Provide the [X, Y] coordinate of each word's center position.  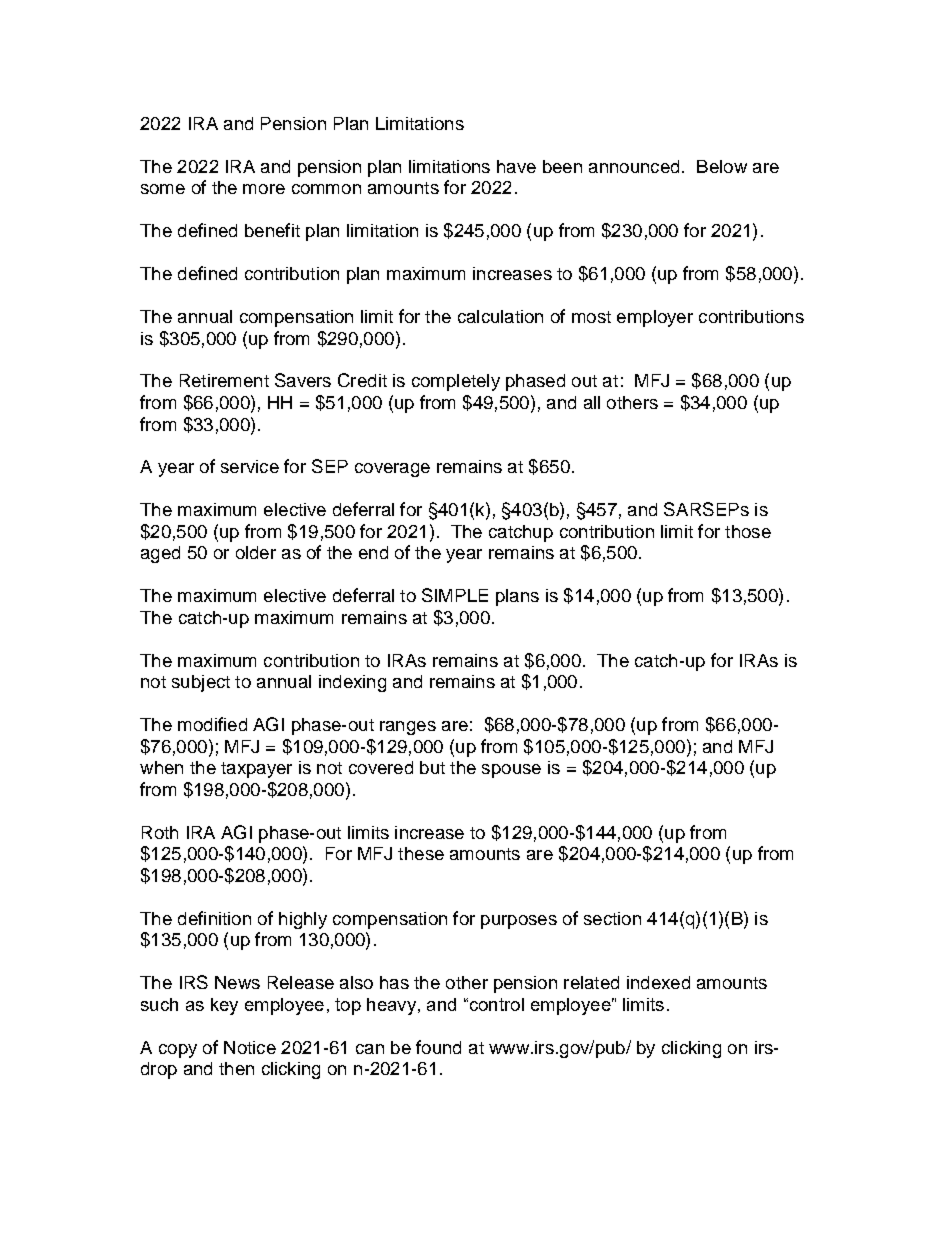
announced [634, 166]
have [516, 166]
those [748, 531]
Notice [250, 1047]
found [438, 1047]
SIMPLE [455, 595]
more [264, 189]
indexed [658, 982]
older [256, 552]
